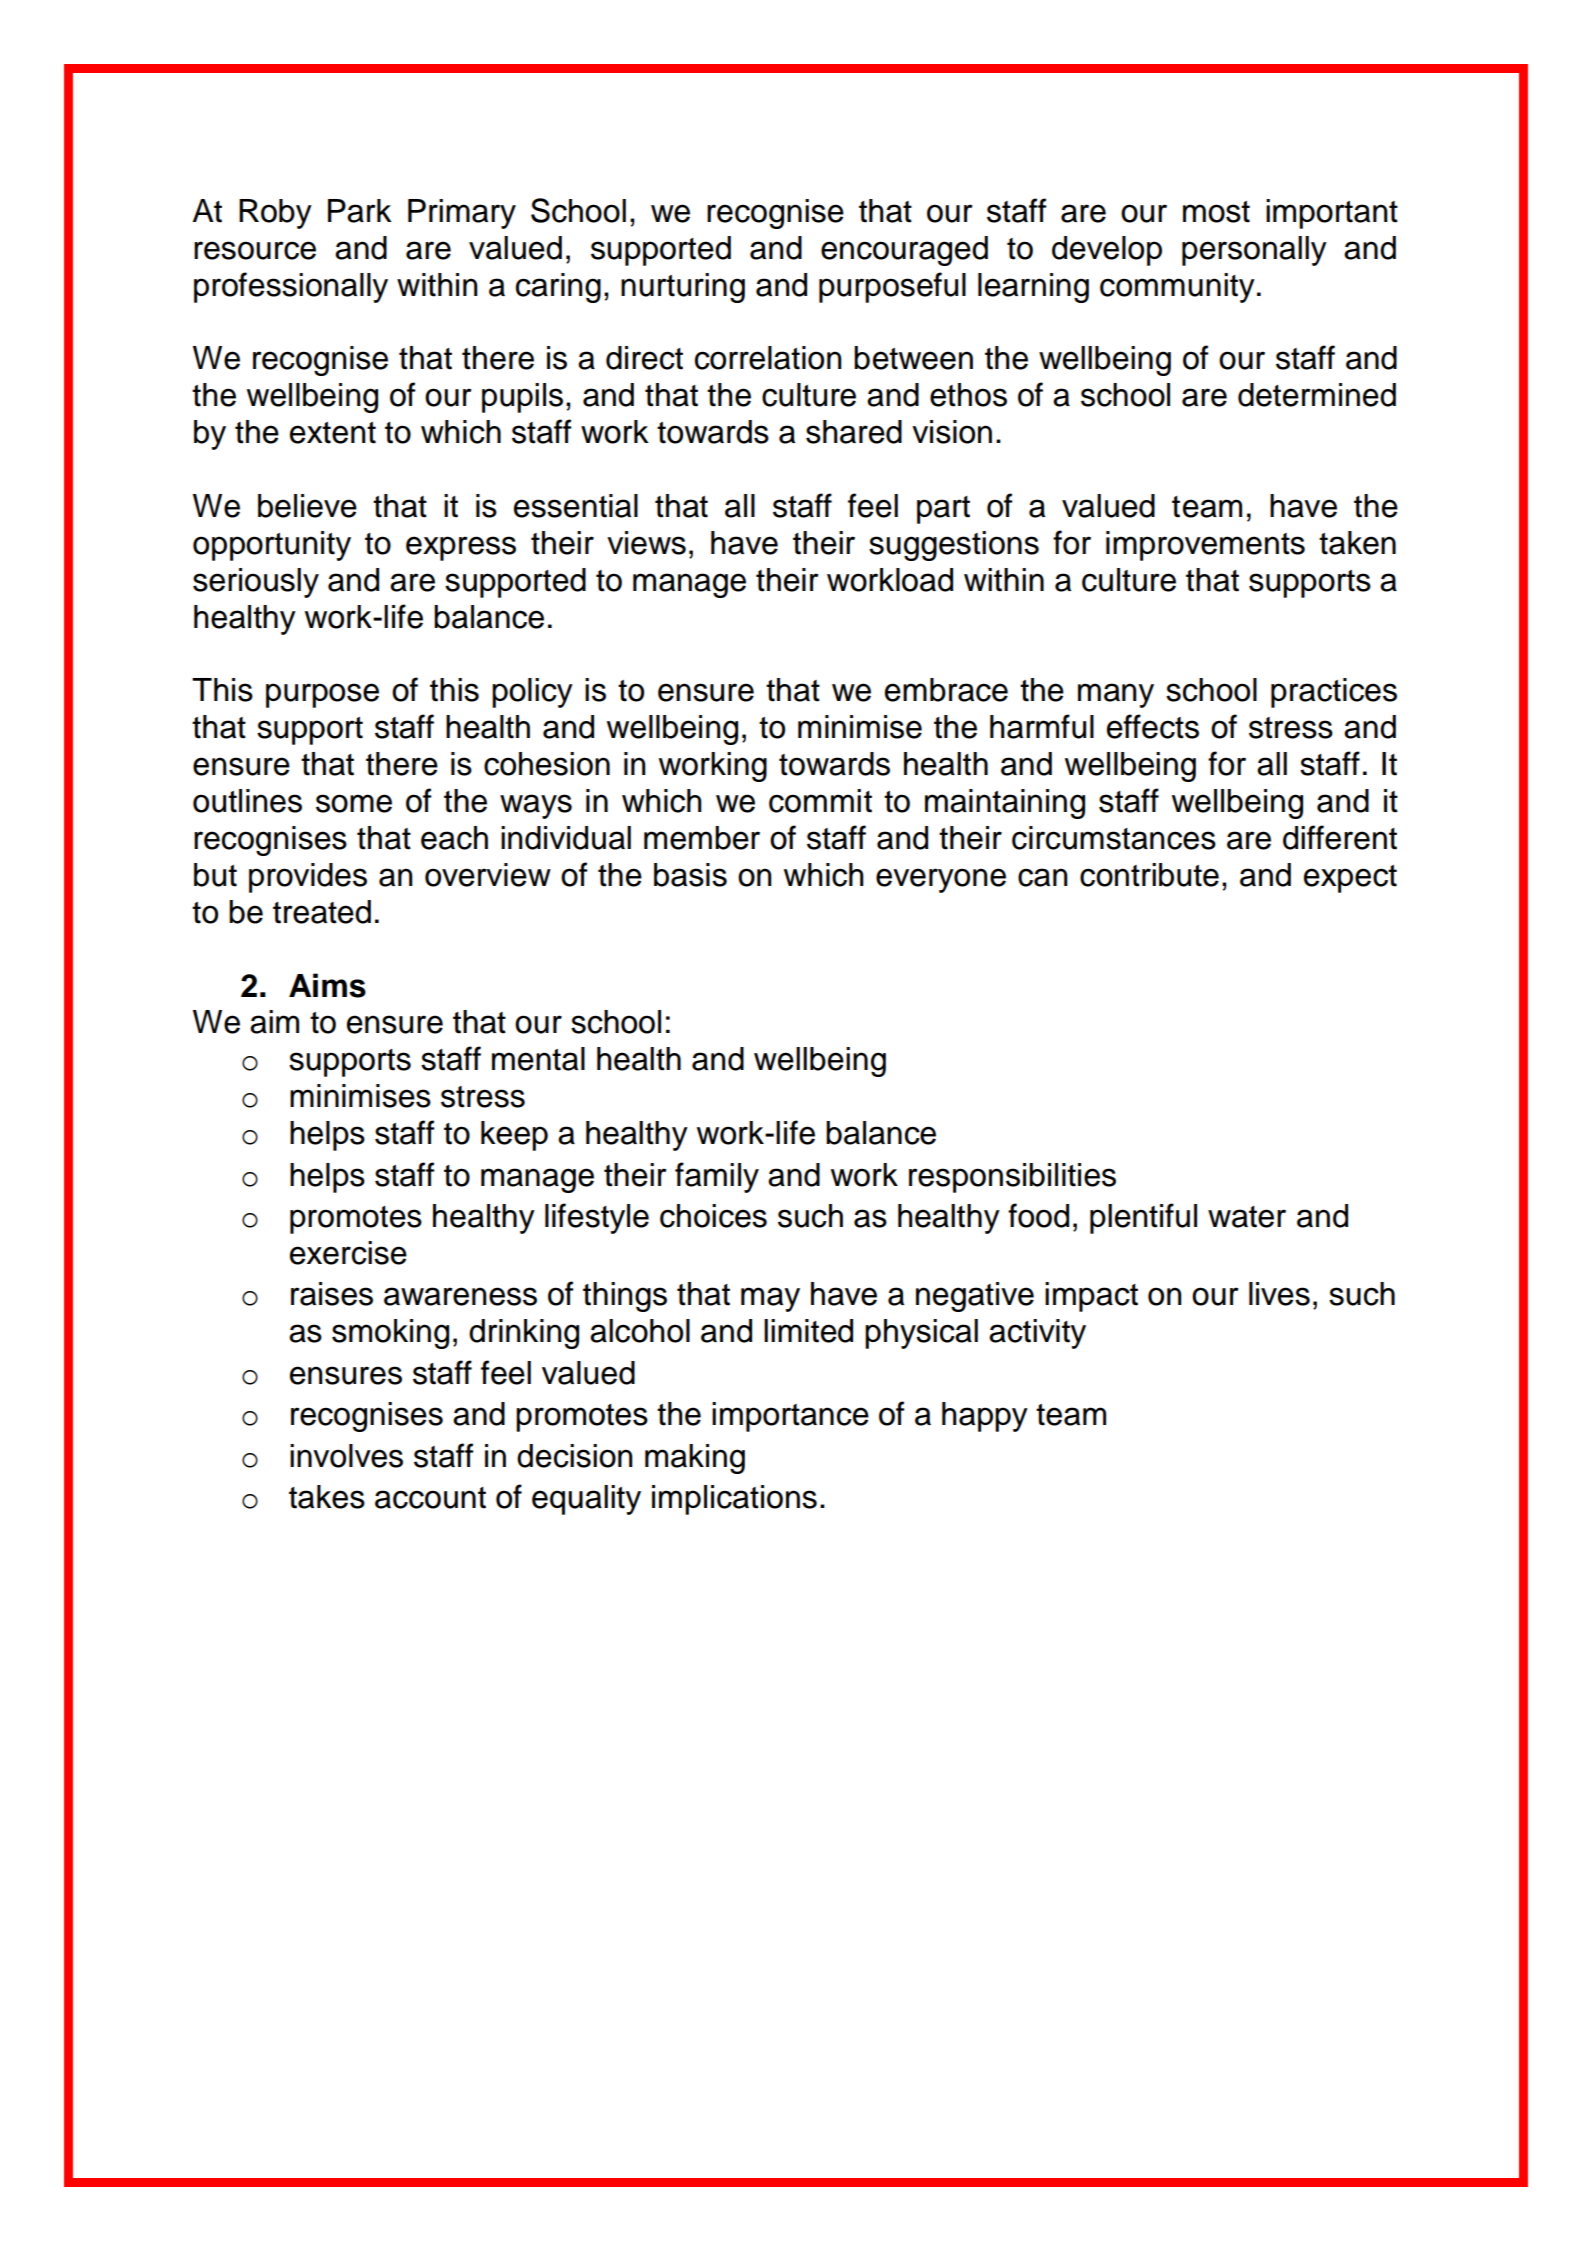  Describe the element at coordinates (360, 211) in the document. I see `Park` at that location.
